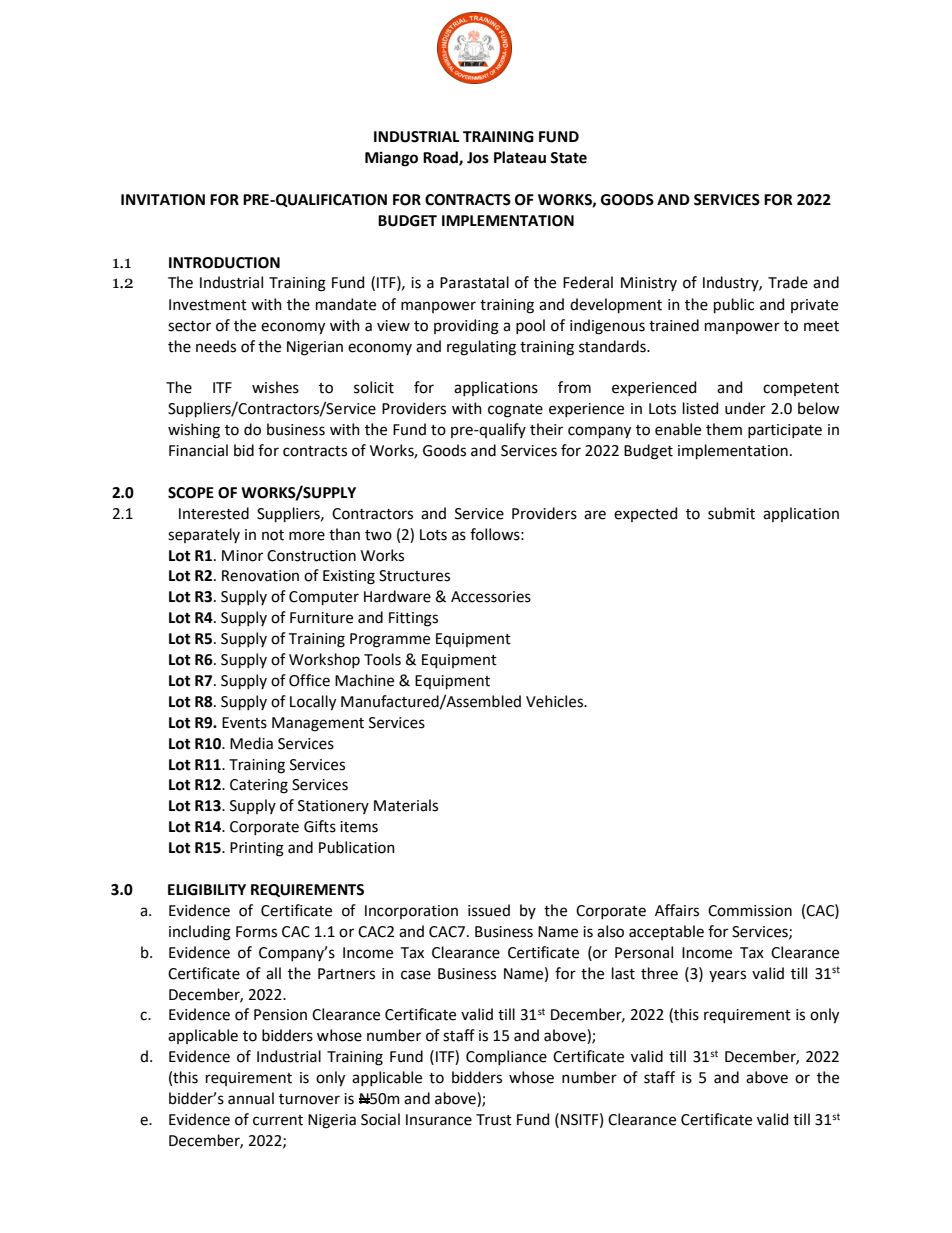 The height and width of the screenshot is (1233, 952). What do you see at coordinates (750, 911) in the screenshot?
I see `Commission` at bounding box center [750, 911].
